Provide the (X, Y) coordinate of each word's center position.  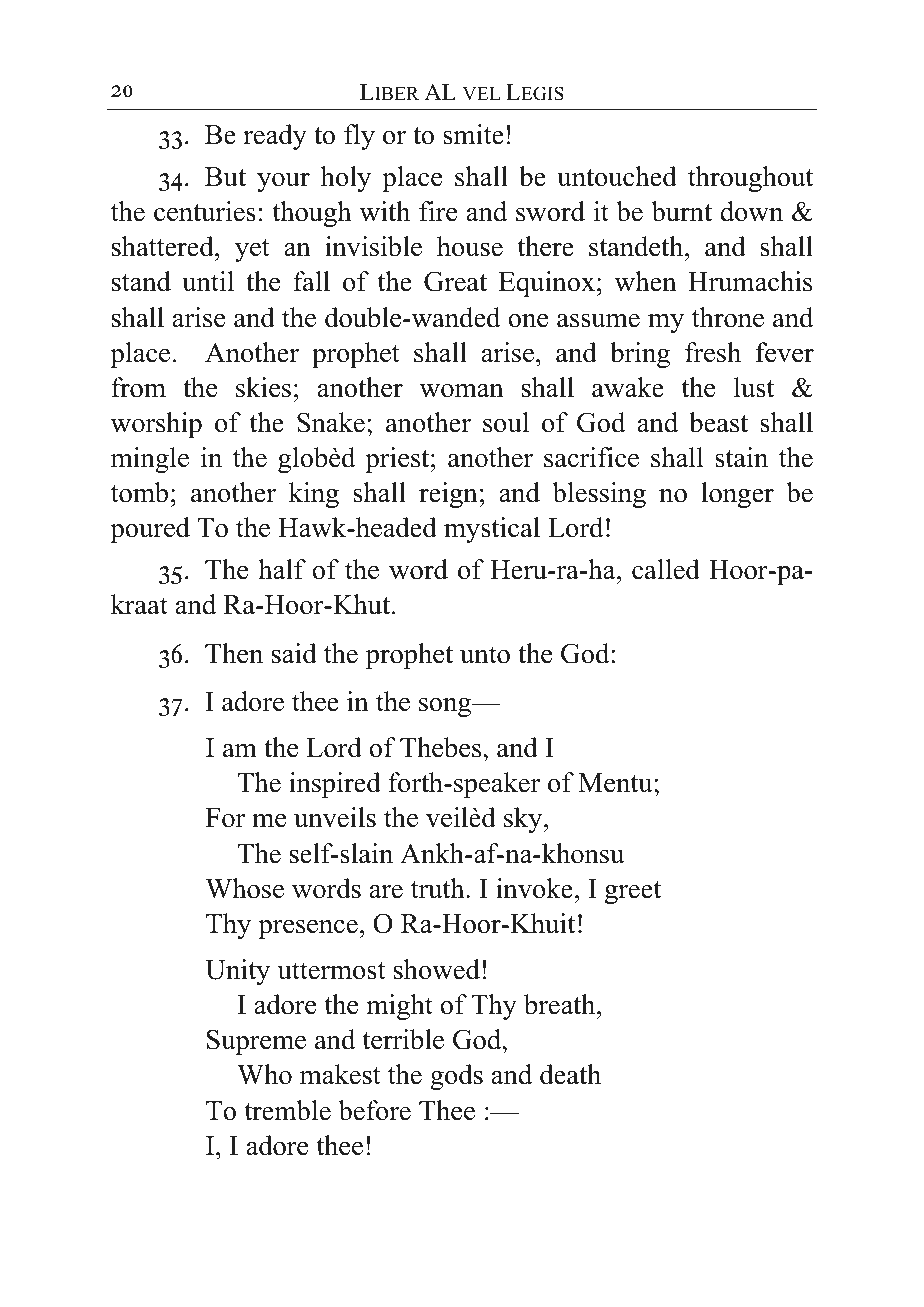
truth (439, 888)
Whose (244, 888)
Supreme (256, 1042)
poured (150, 530)
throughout (750, 179)
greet (633, 892)
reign (448, 495)
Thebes (442, 747)
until (208, 281)
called (666, 569)
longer (737, 495)
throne (728, 317)
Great (455, 281)
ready (275, 137)
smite (473, 134)
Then (234, 653)
